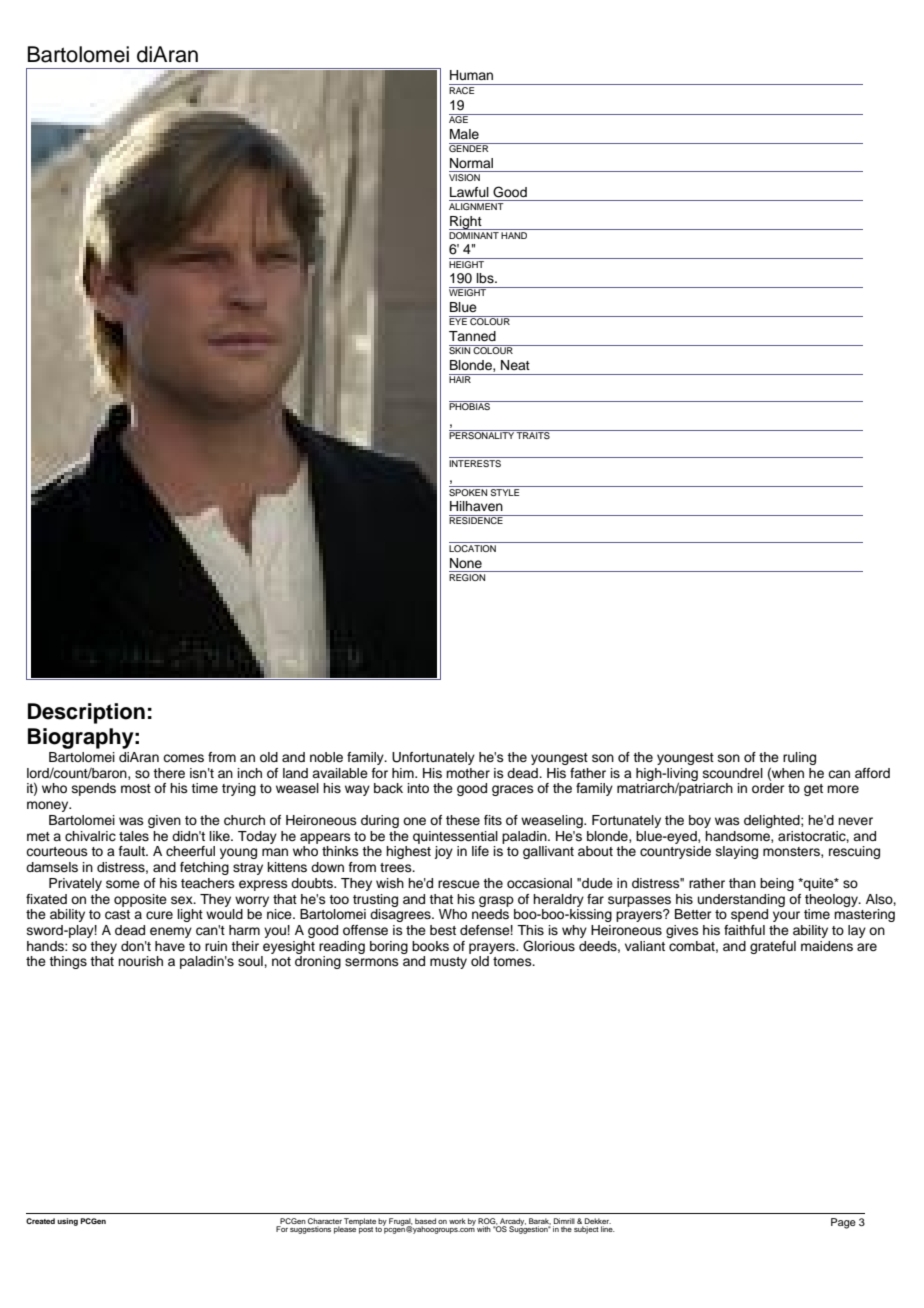 The image size is (924, 1308). What do you see at coordinates (505, 491) in the page?
I see `STYLE` at bounding box center [505, 491].
